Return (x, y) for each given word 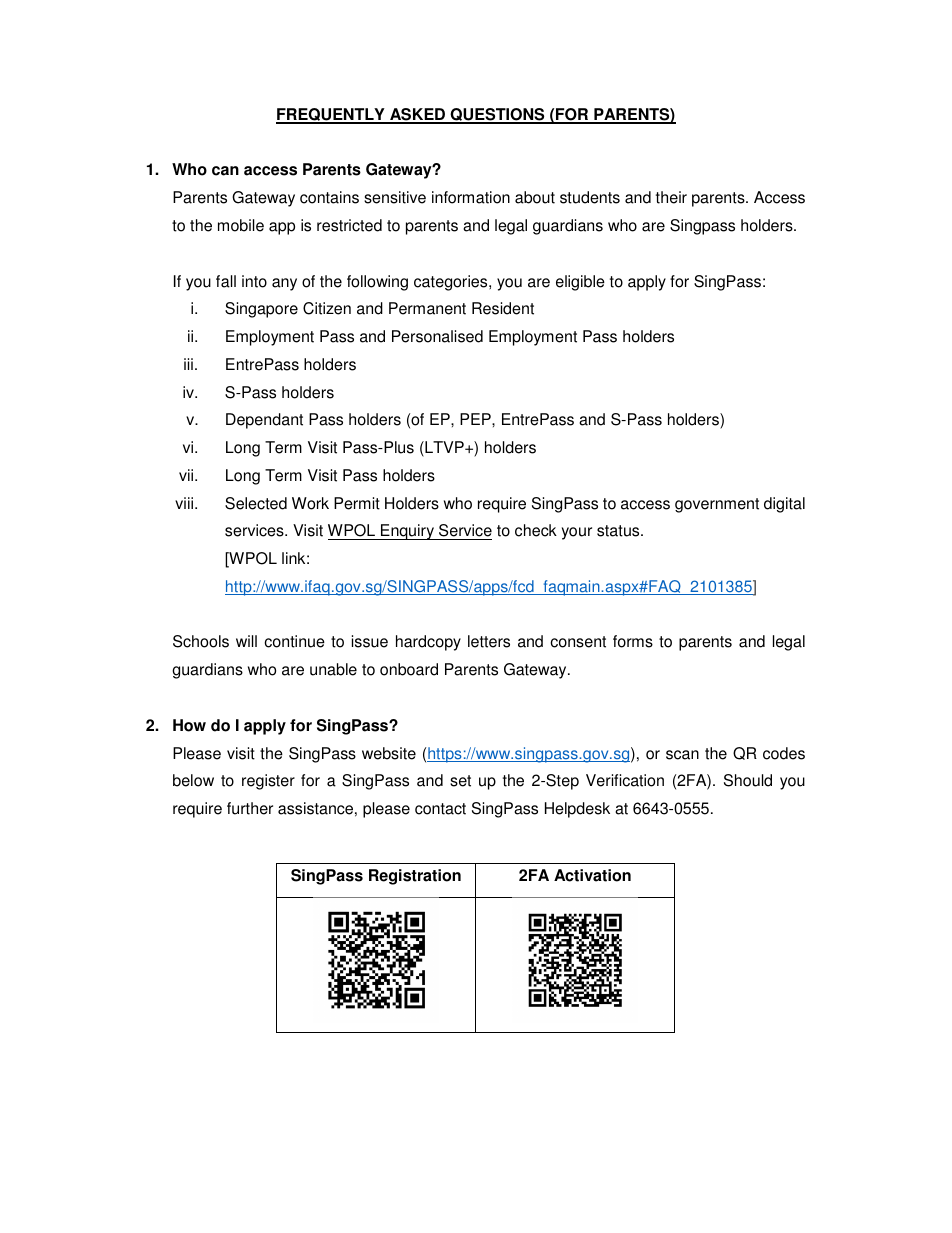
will (246, 641)
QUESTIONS (497, 116)
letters (489, 641)
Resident (503, 308)
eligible (580, 283)
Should (748, 780)
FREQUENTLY (331, 116)
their (671, 197)
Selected (256, 503)
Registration (415, 877)
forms (633, 641)
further (250, 808)
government (717, 505)
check (536, 530)
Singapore (261, 310)
